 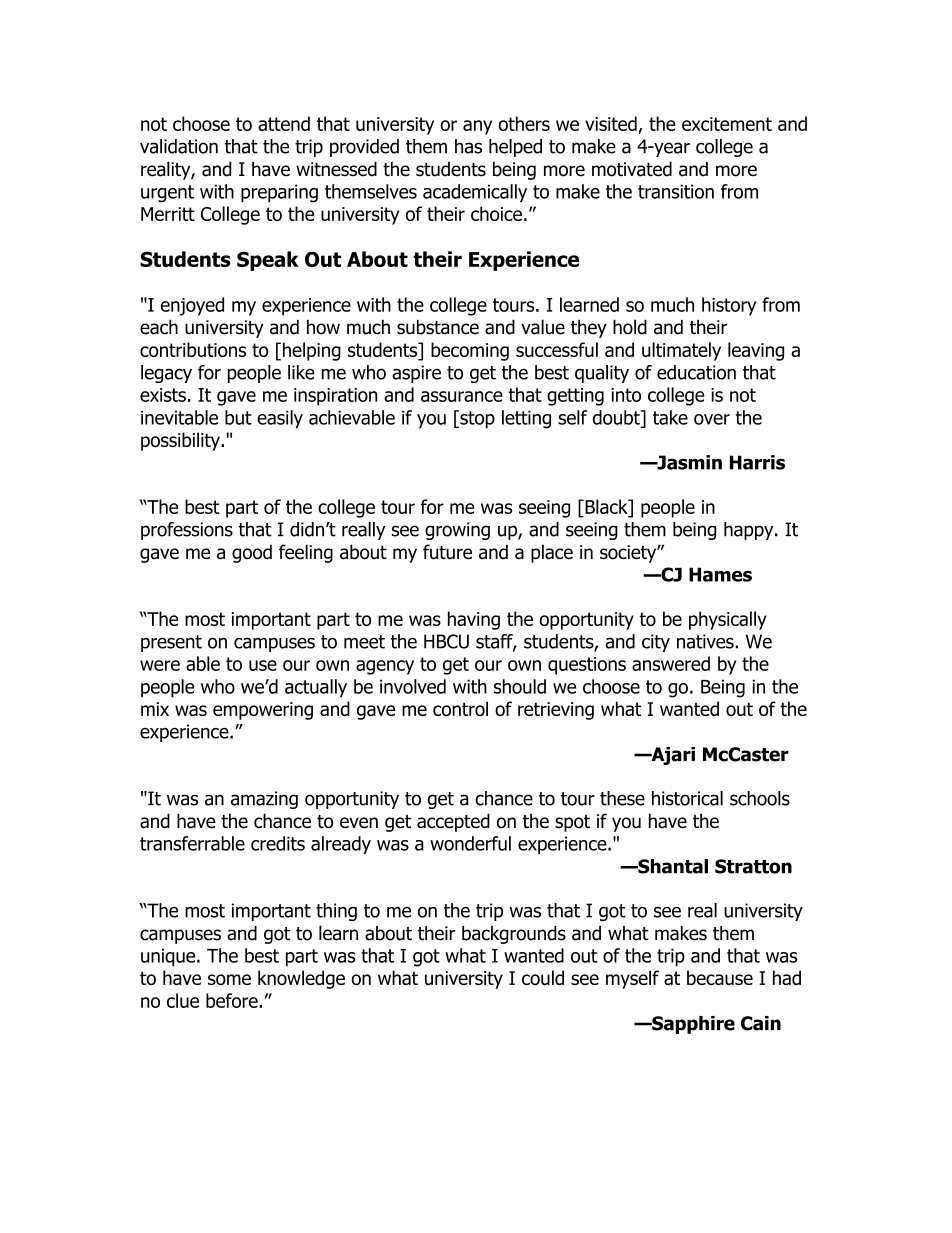 I want to click on validation, so click(x=179, y=146).
